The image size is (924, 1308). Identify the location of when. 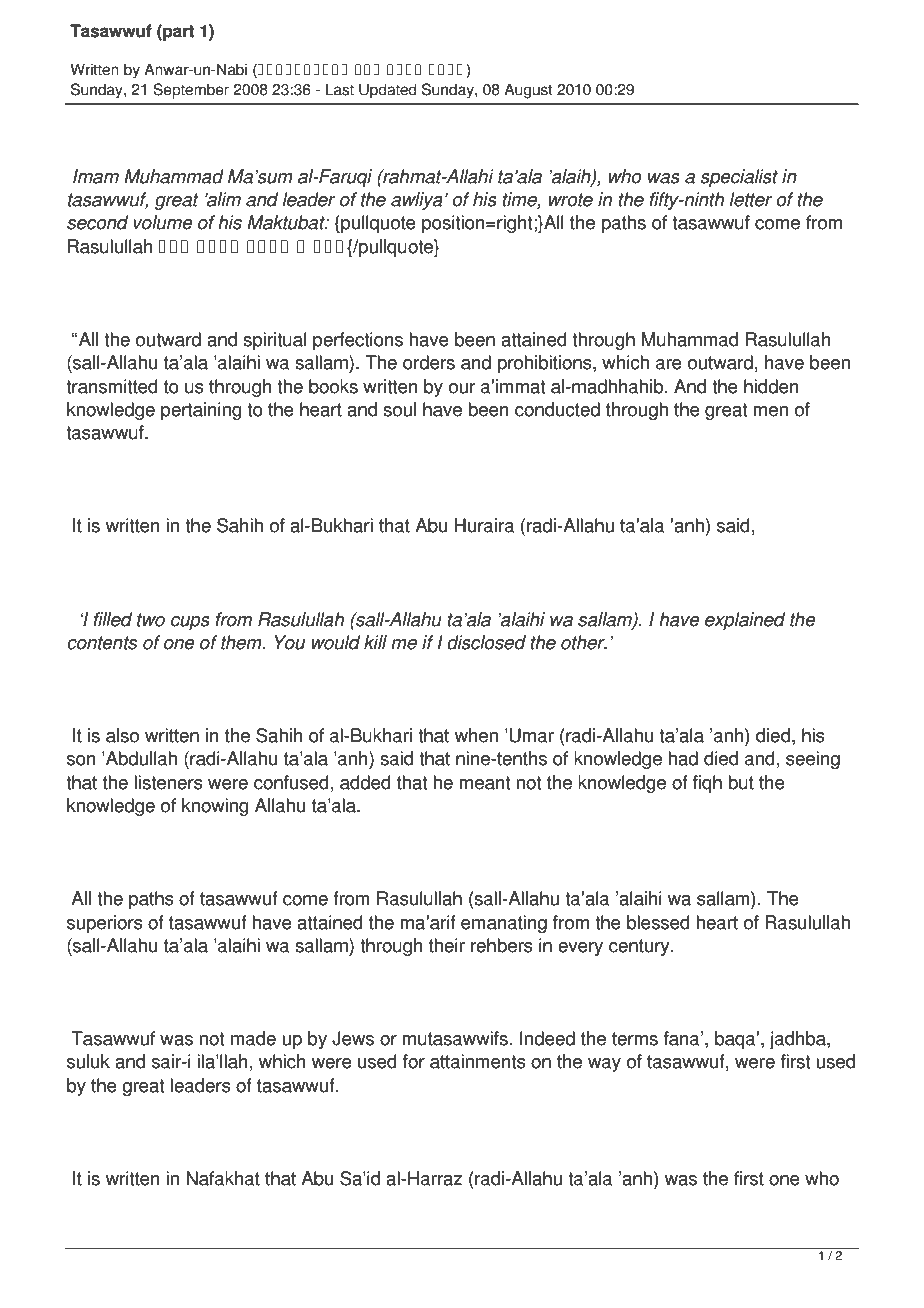
(476, 735).
